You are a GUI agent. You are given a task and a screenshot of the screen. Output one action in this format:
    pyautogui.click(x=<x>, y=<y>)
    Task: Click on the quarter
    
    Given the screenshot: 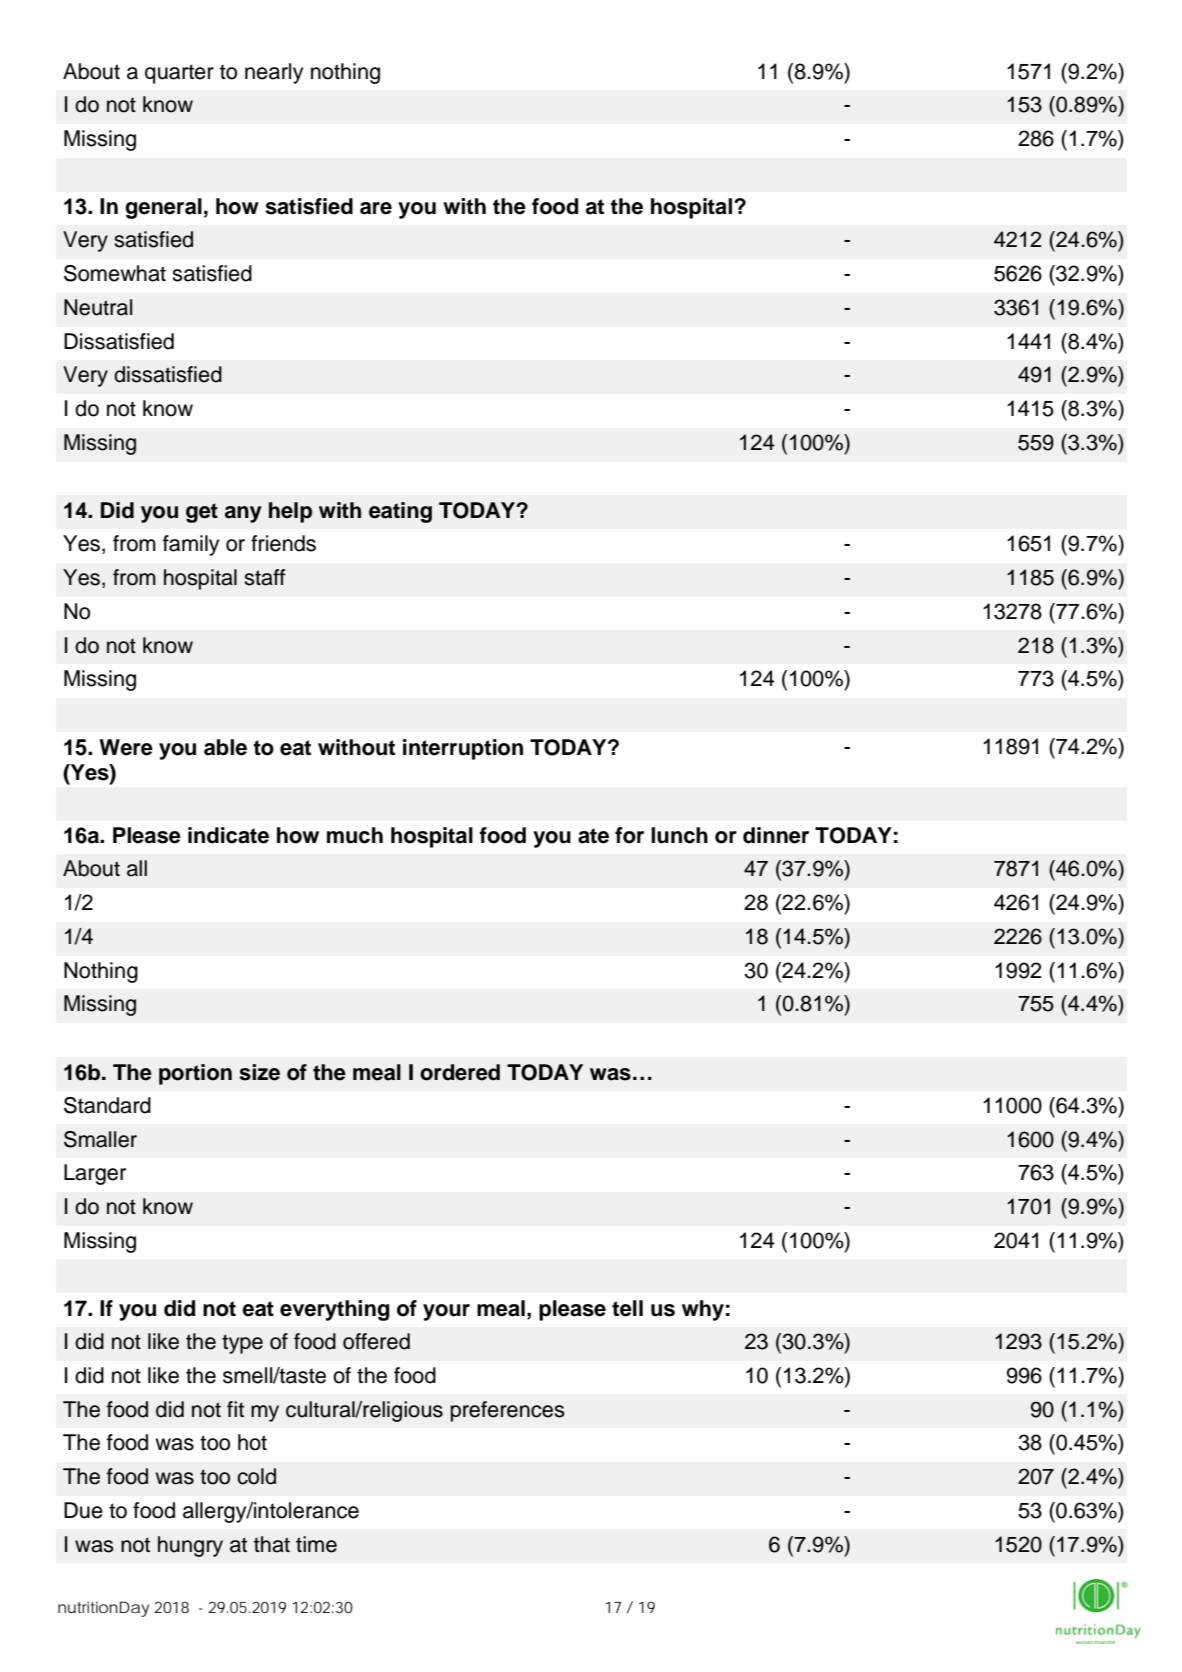 What is the action you would take?
    pyautogui.click(x=179, y=74)
